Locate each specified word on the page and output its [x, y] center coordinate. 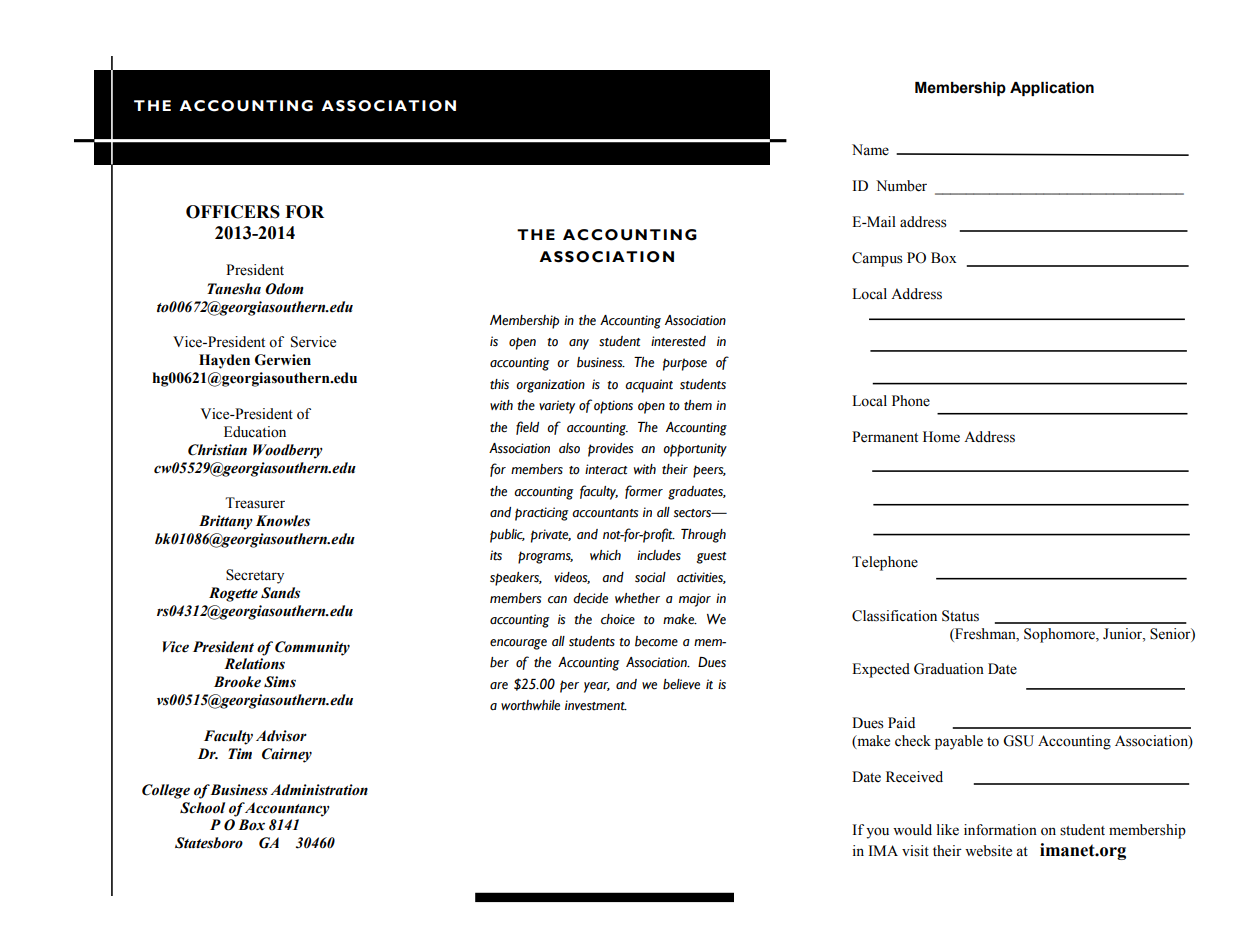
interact [606, 469]
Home [941, 437]
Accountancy [287, 809]
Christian [217, 450]
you [877, 833]
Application [1052, 89]
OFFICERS [233, 212]
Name [870, 150]
